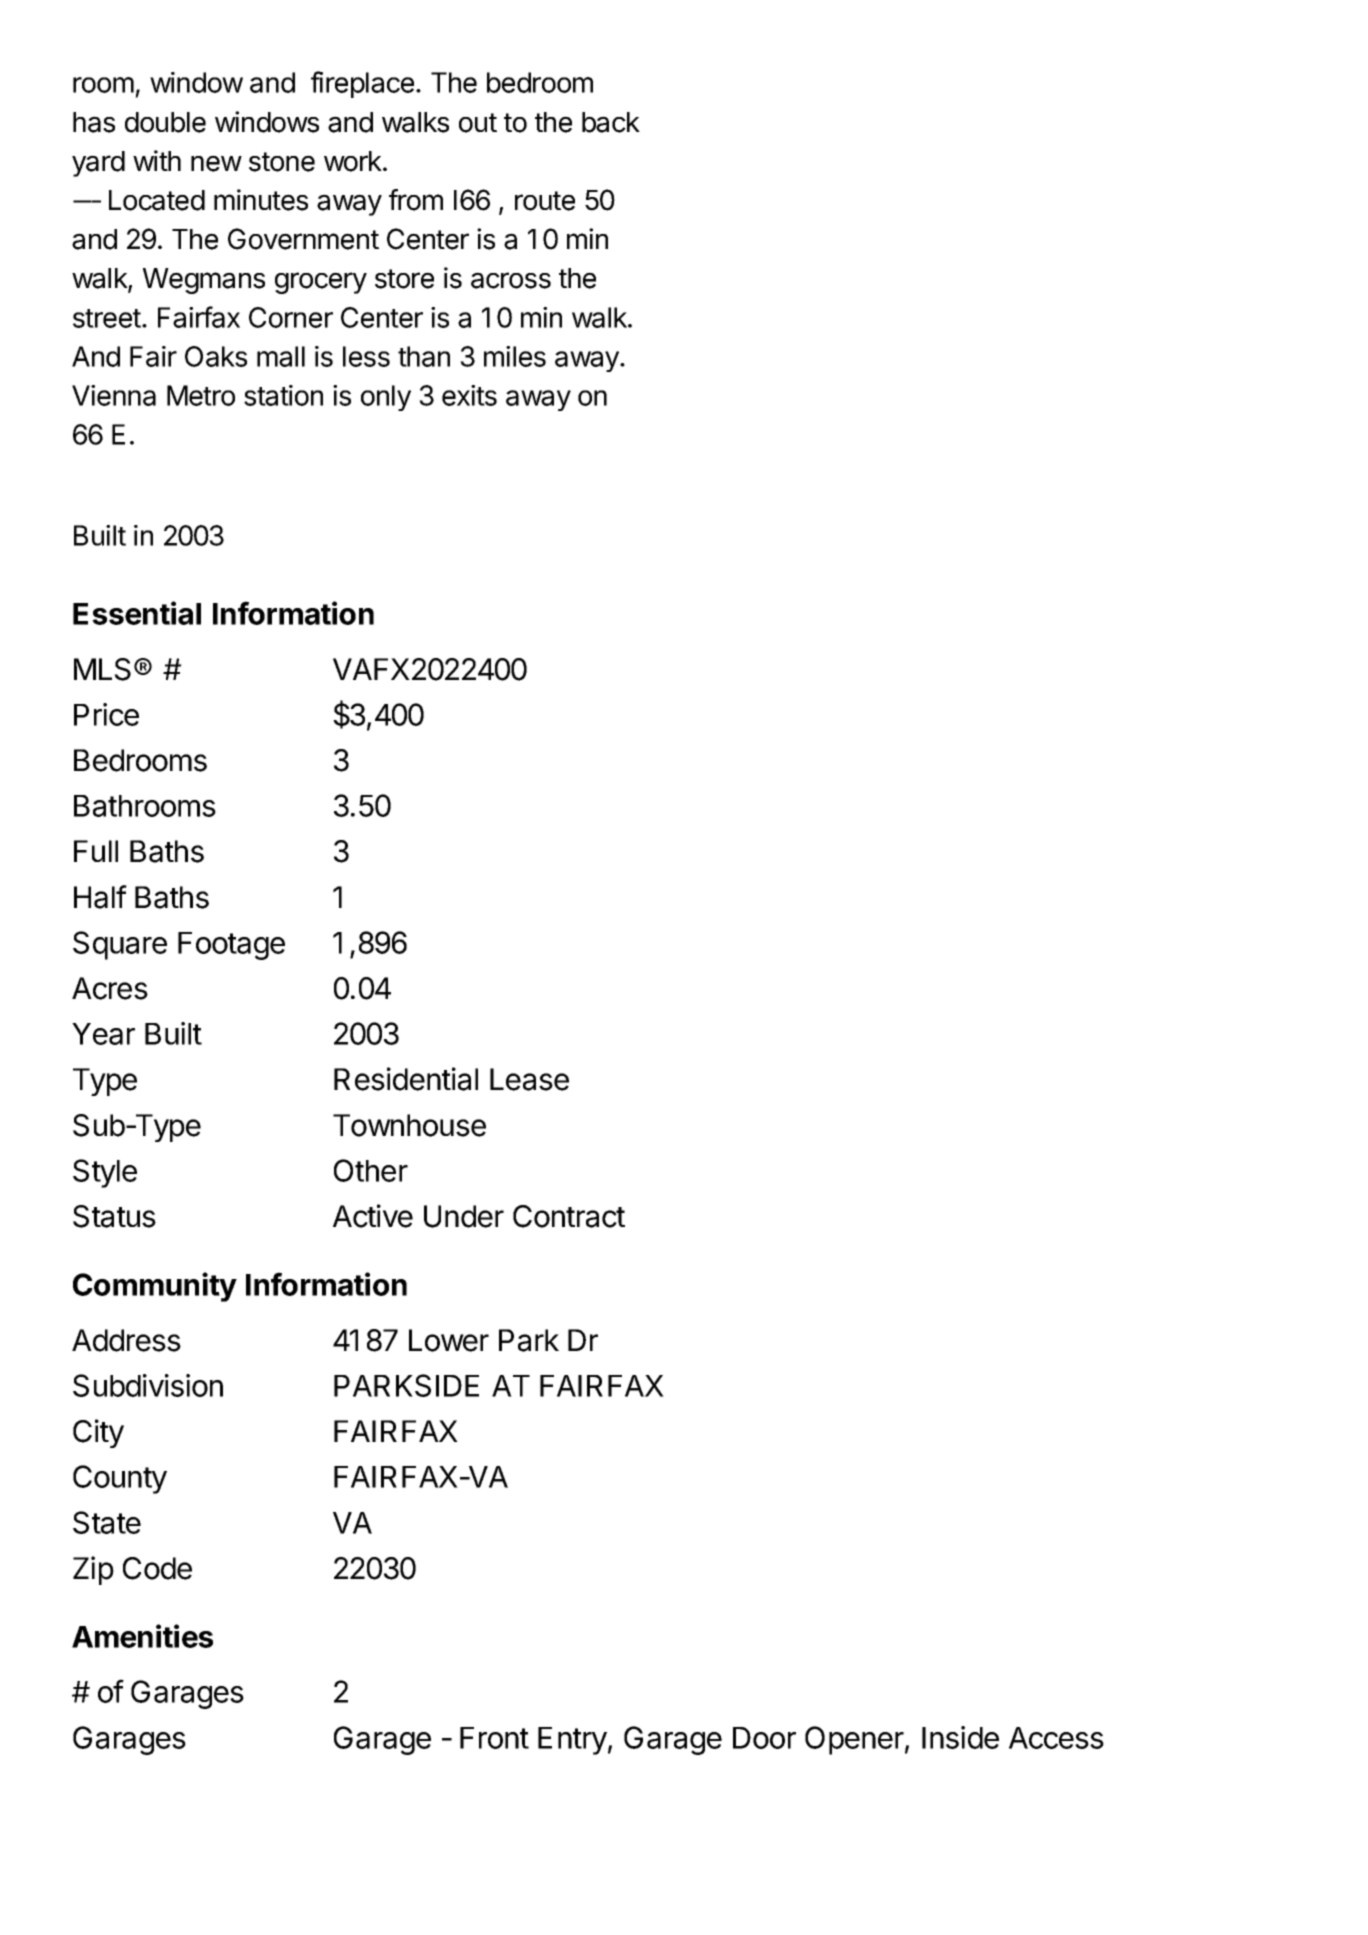 The width and height of the screenshot is (1368, 1935). I want to click on new, so click(216, 163).
